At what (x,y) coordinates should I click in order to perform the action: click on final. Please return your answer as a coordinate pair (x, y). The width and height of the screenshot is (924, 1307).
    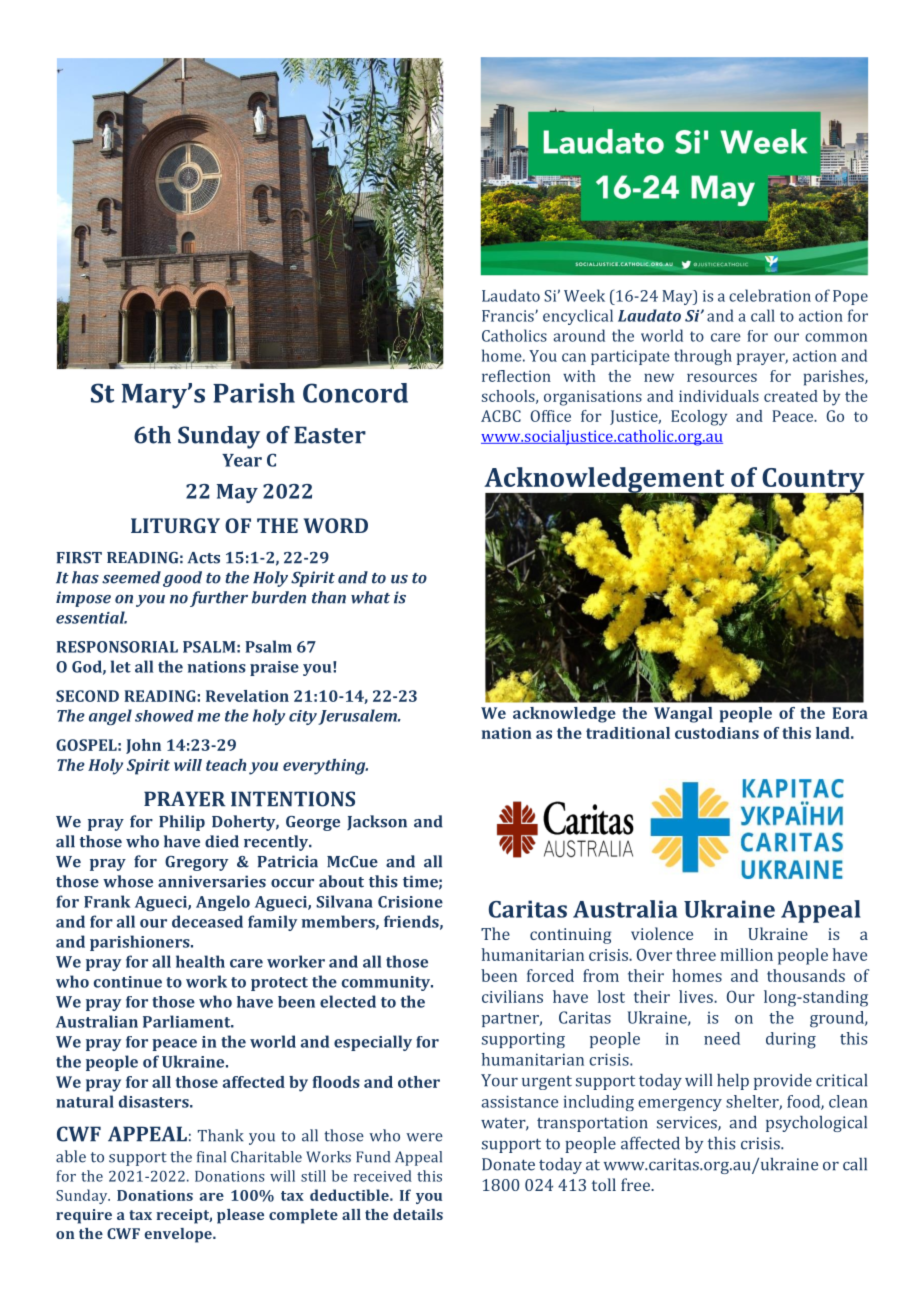
    Looking at the image, I should click on (211, 1157).
